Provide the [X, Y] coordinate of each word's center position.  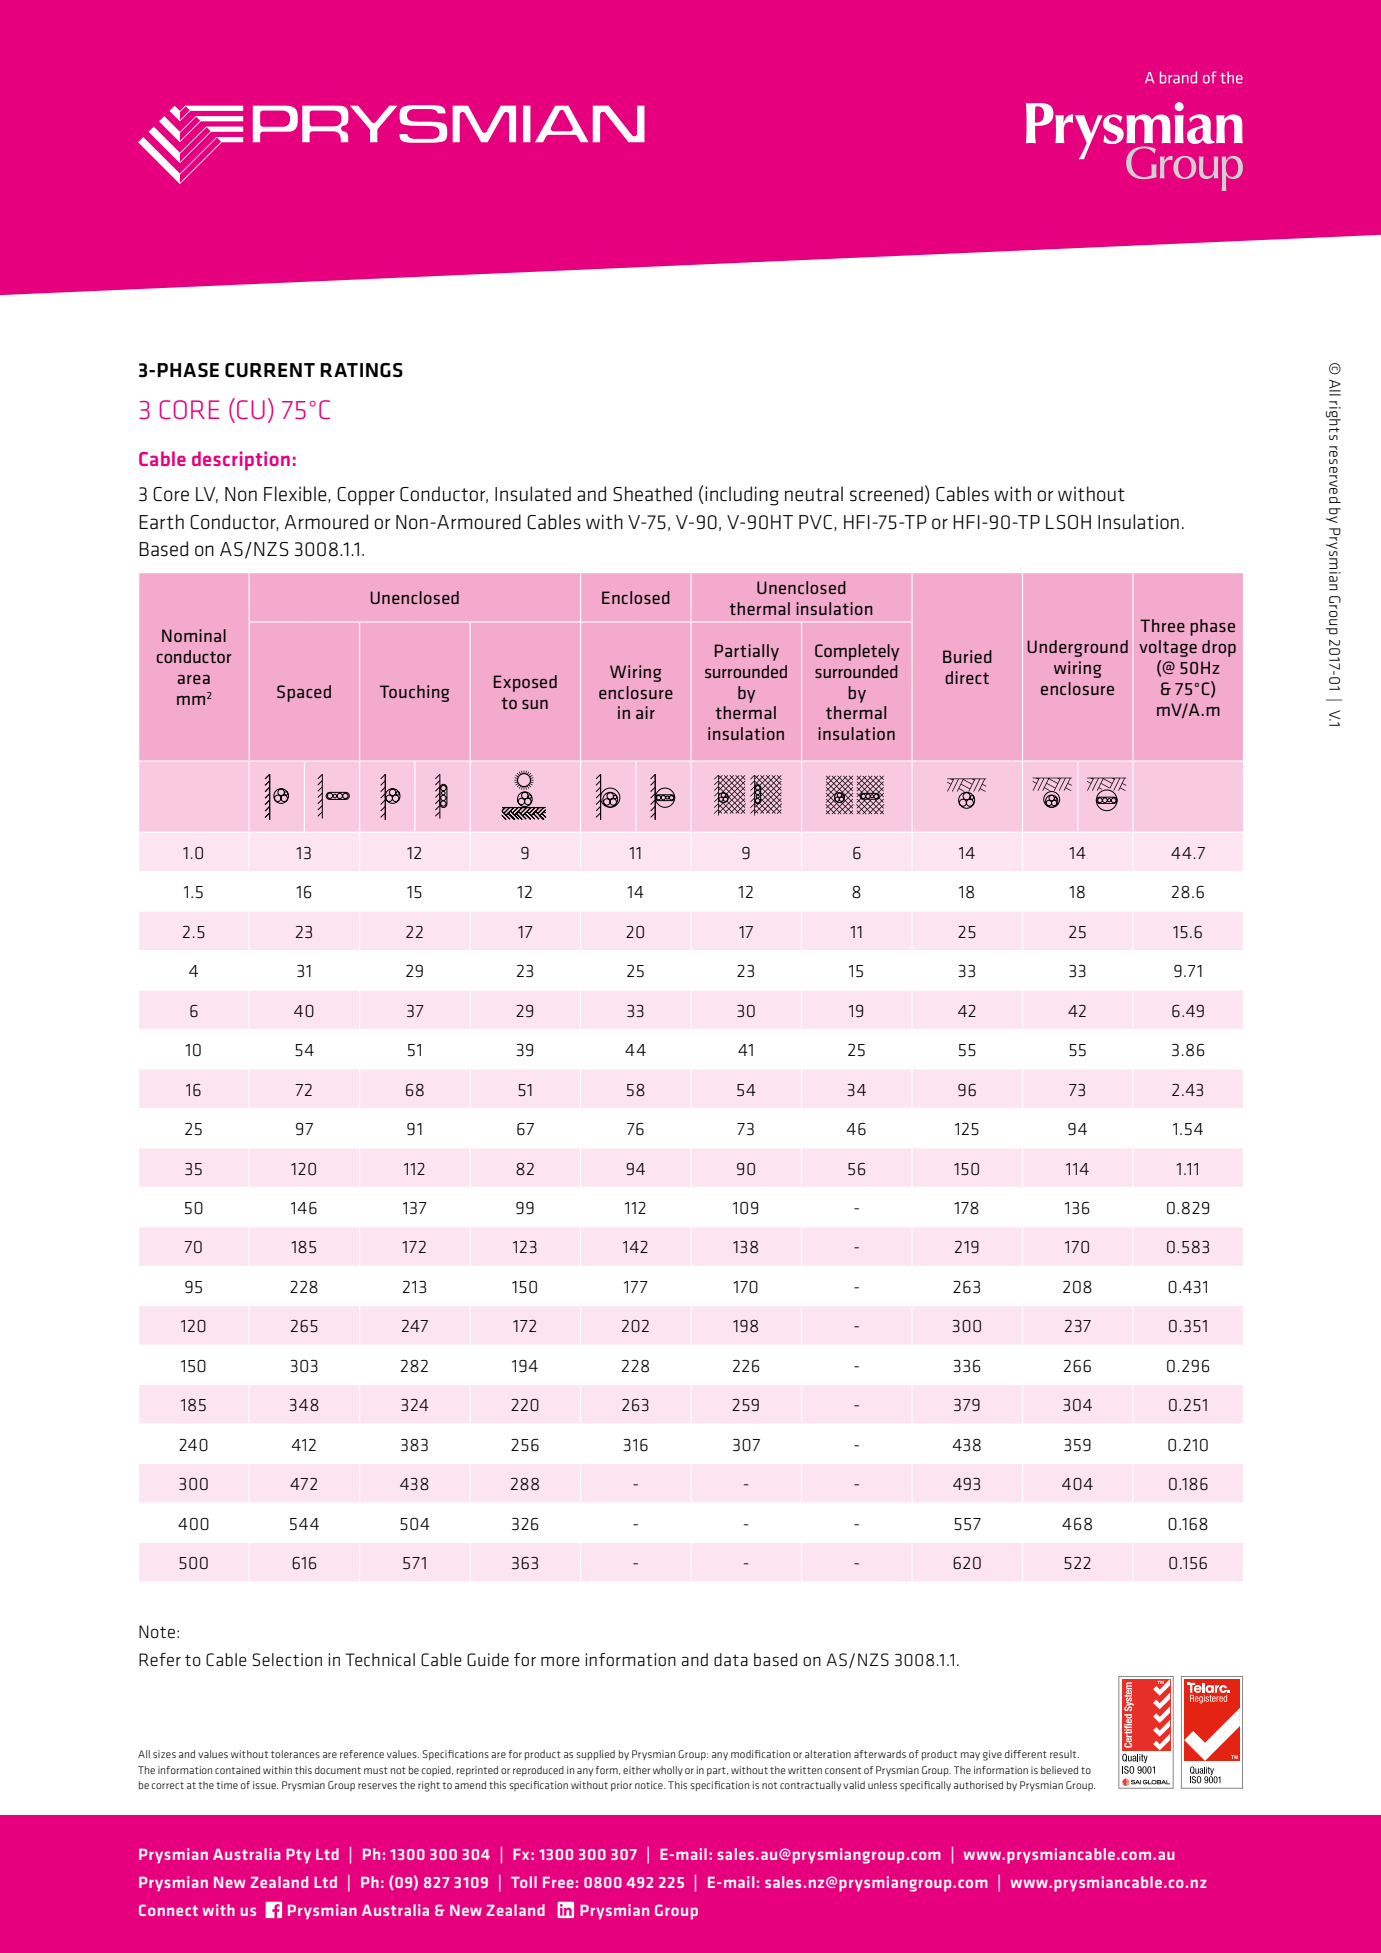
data [731, 1659]
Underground [1077, 648]
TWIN [562, 114]
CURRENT [270, 370]
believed [1059, 1770]
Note [157, 1631]
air [645, 712]
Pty [298, 1856]
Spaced [304, 693]
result [1064, 1754]
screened [886, 494]
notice [650, 1785]
